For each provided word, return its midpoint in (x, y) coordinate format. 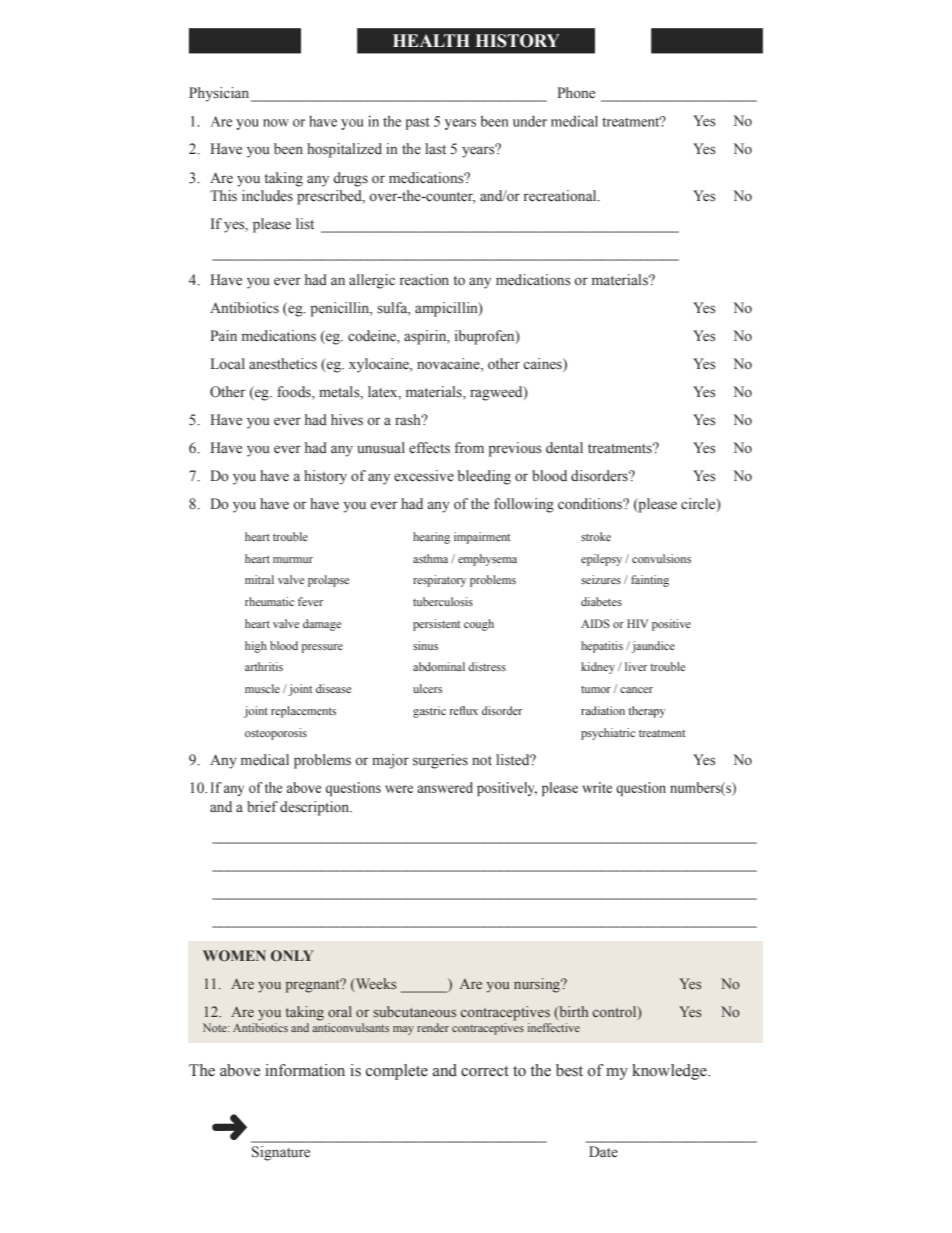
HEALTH (431, 40)
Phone (576, 93)
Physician (220, 94)
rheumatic (269, 601)
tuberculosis (443, 601)
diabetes (601, 601)
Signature (281, 1153)
